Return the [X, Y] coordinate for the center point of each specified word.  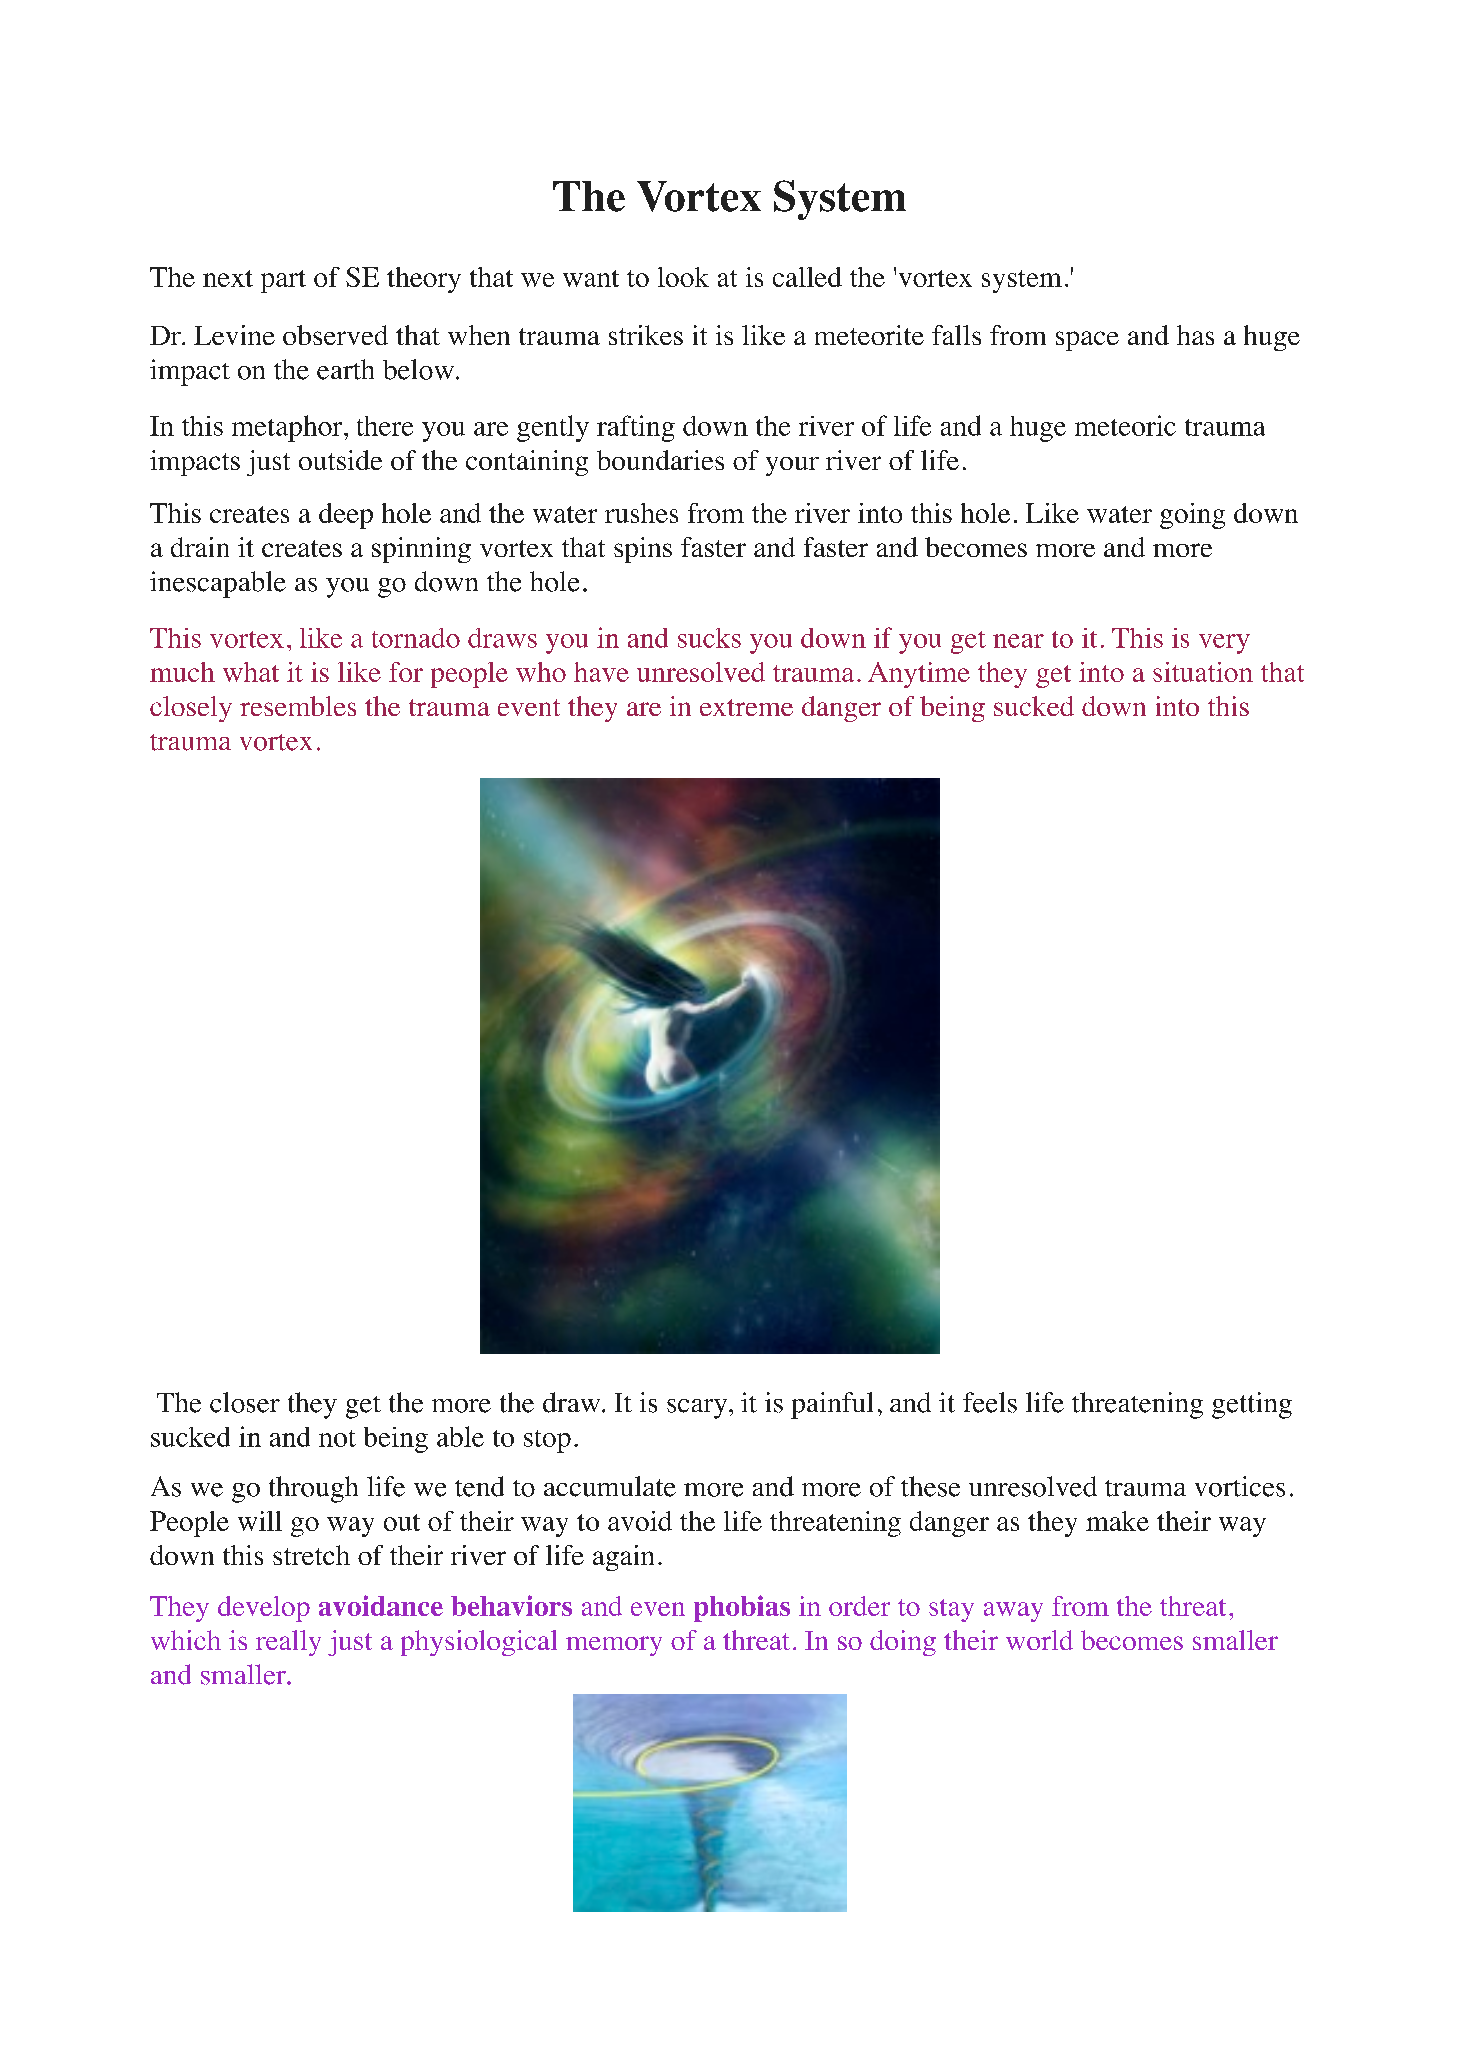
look [683, 277]
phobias [742, 1608]
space [1087, 341]
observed [335, 335]
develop [264, 1609]
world [1039, 1640]
